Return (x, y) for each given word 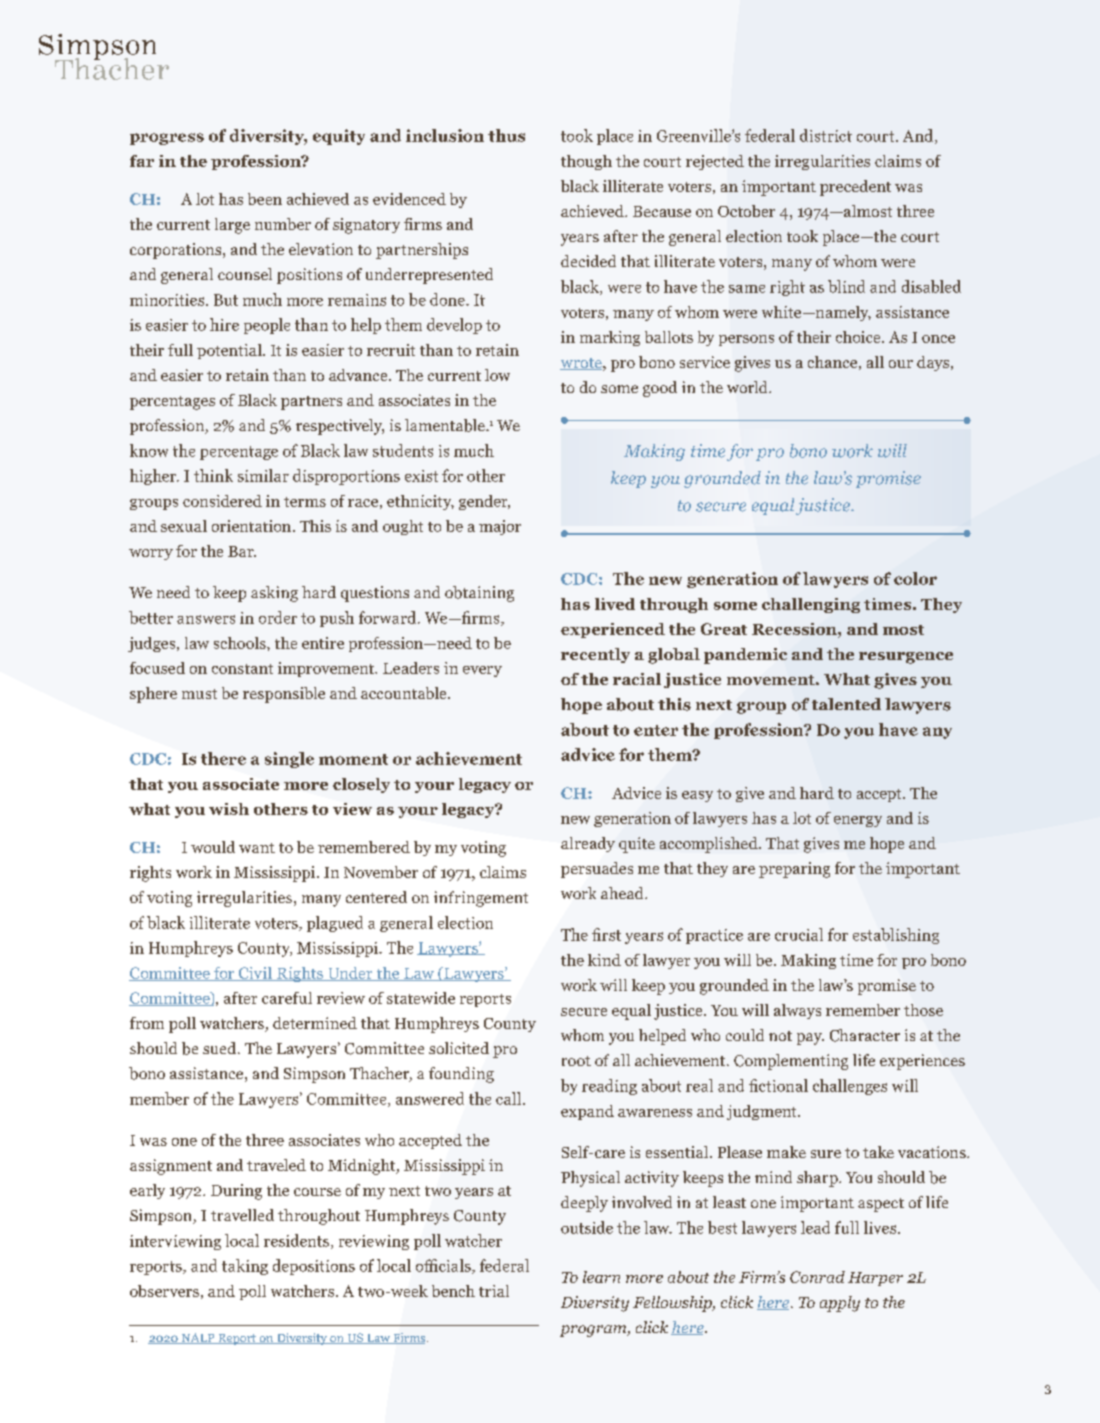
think (213, 475)
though (586, 162)
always (797, 1011)
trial (494, 1291)
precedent (855, 188)
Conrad (817, 1277)
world (748, 387)
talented (846, 704)
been (265, 199)
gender (484, 502)
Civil (255, 974)
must (199, 694)
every (482, 671)
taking (245, 1267)
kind (604, 960)
